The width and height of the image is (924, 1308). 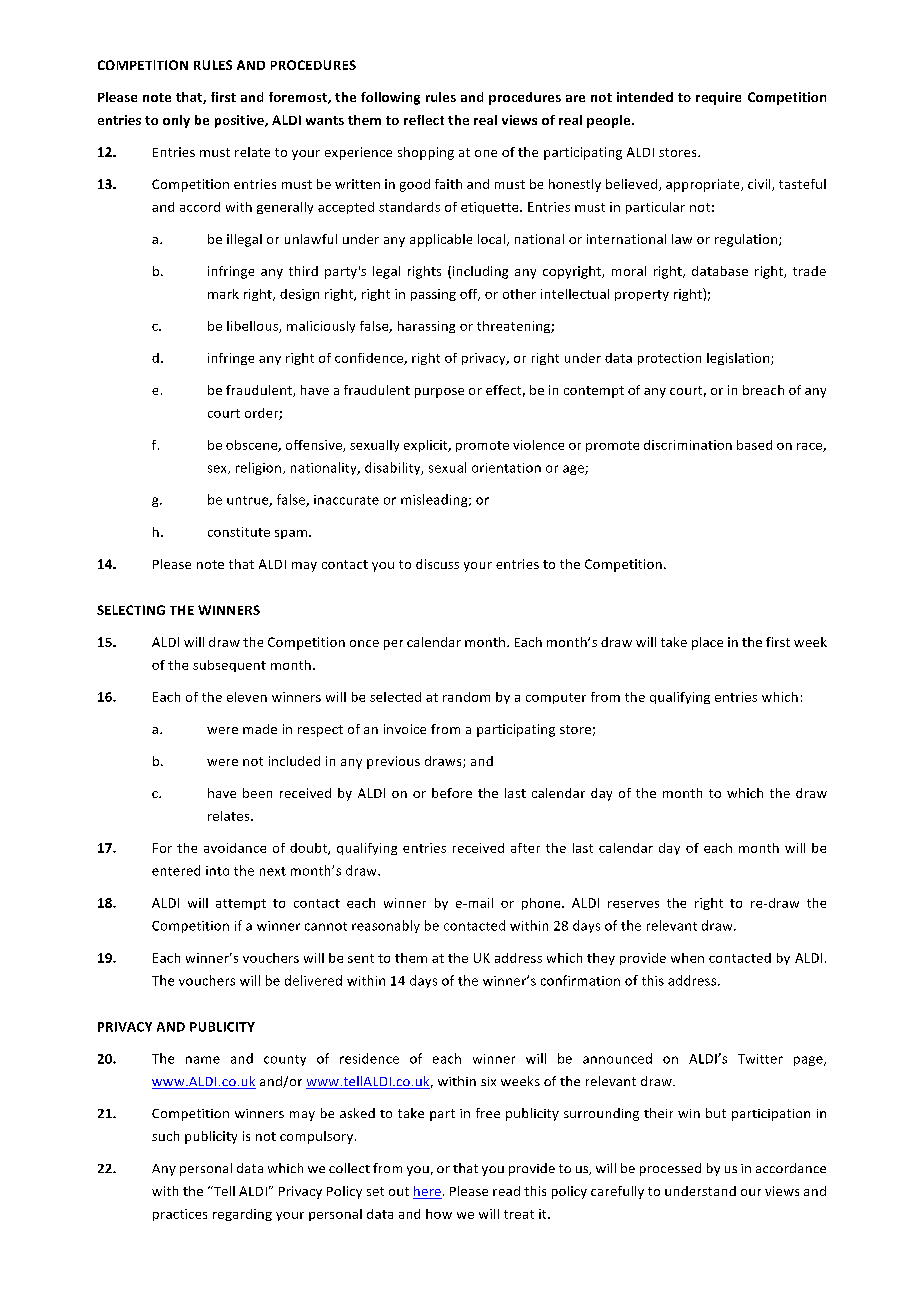 What do you see at coordinates (542, 904) in the image?
I see `phone` at bounding box center [542, 904].
